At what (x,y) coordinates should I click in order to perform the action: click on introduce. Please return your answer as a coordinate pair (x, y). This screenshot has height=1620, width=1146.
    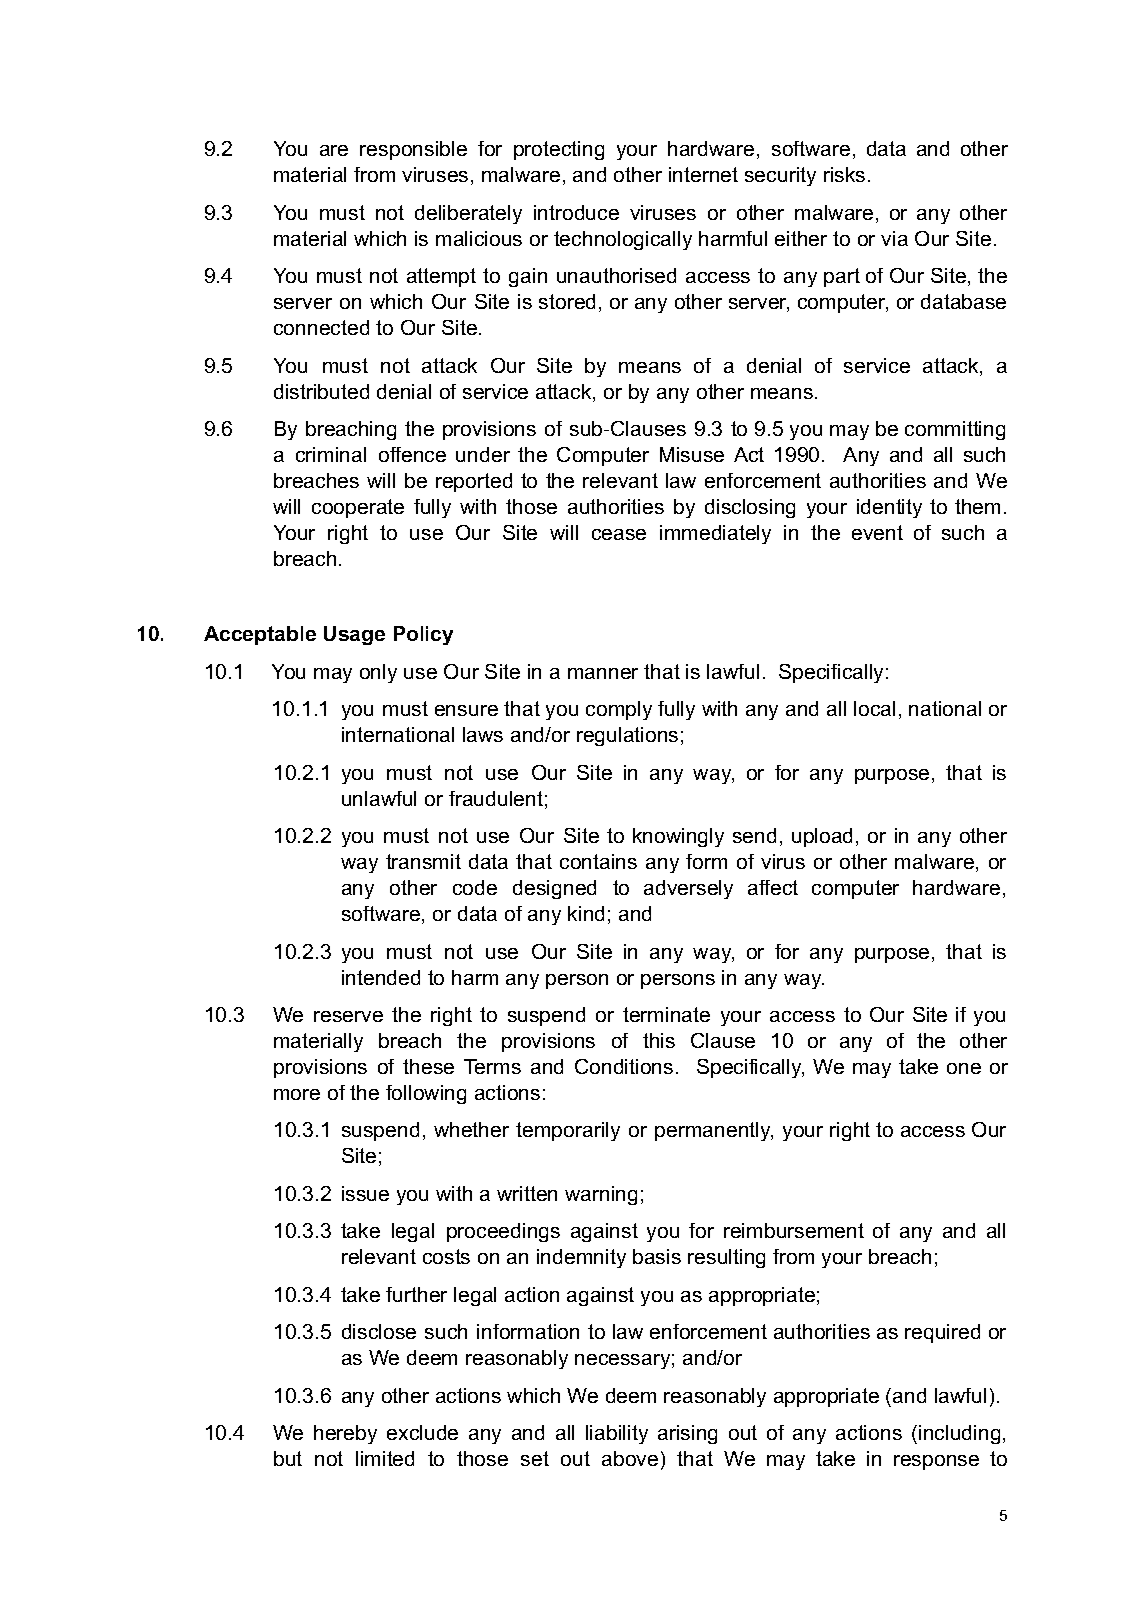
    Looking at the image, I should click on (576, 212).
